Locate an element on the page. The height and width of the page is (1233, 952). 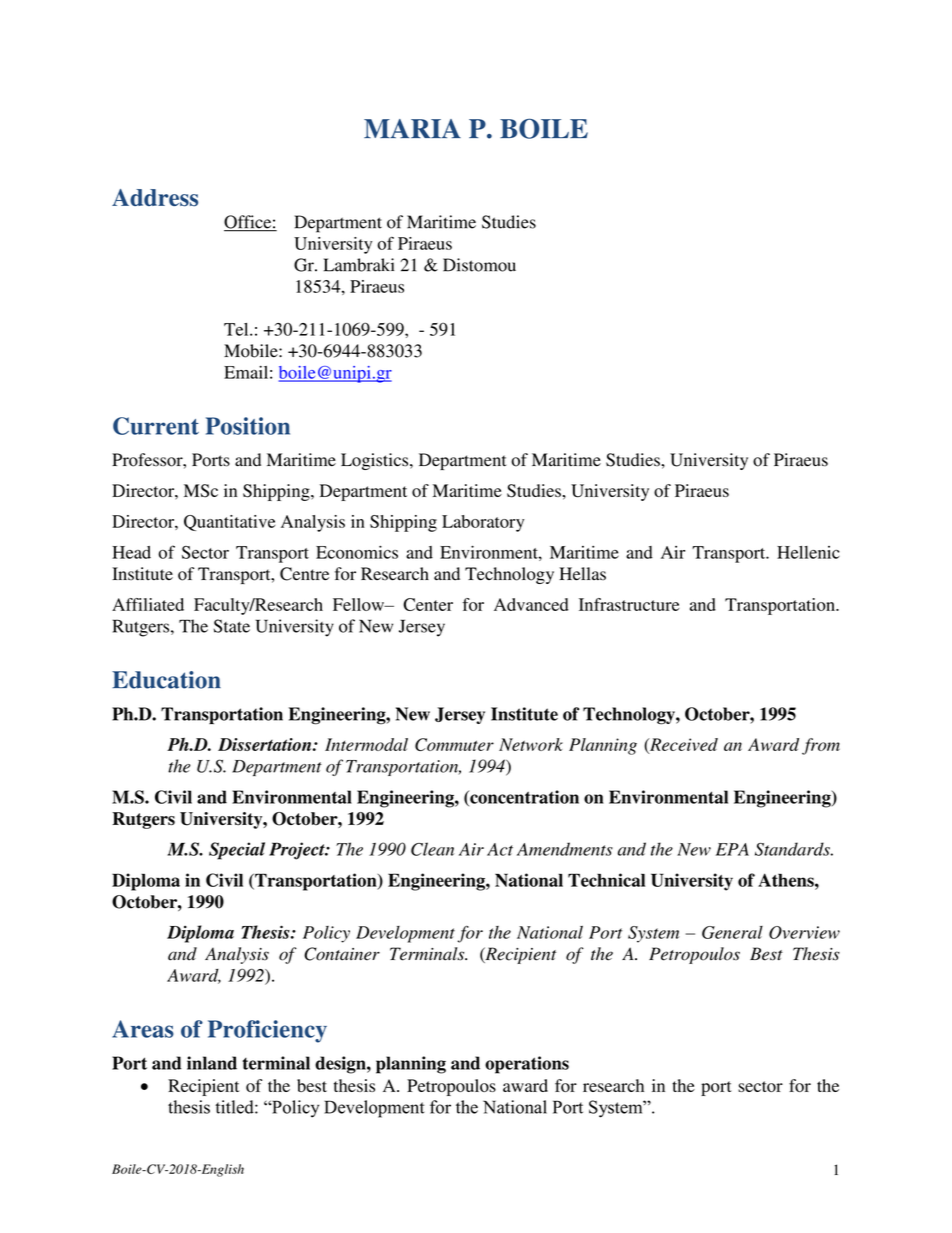
State is located at coordinates (231, 626).
